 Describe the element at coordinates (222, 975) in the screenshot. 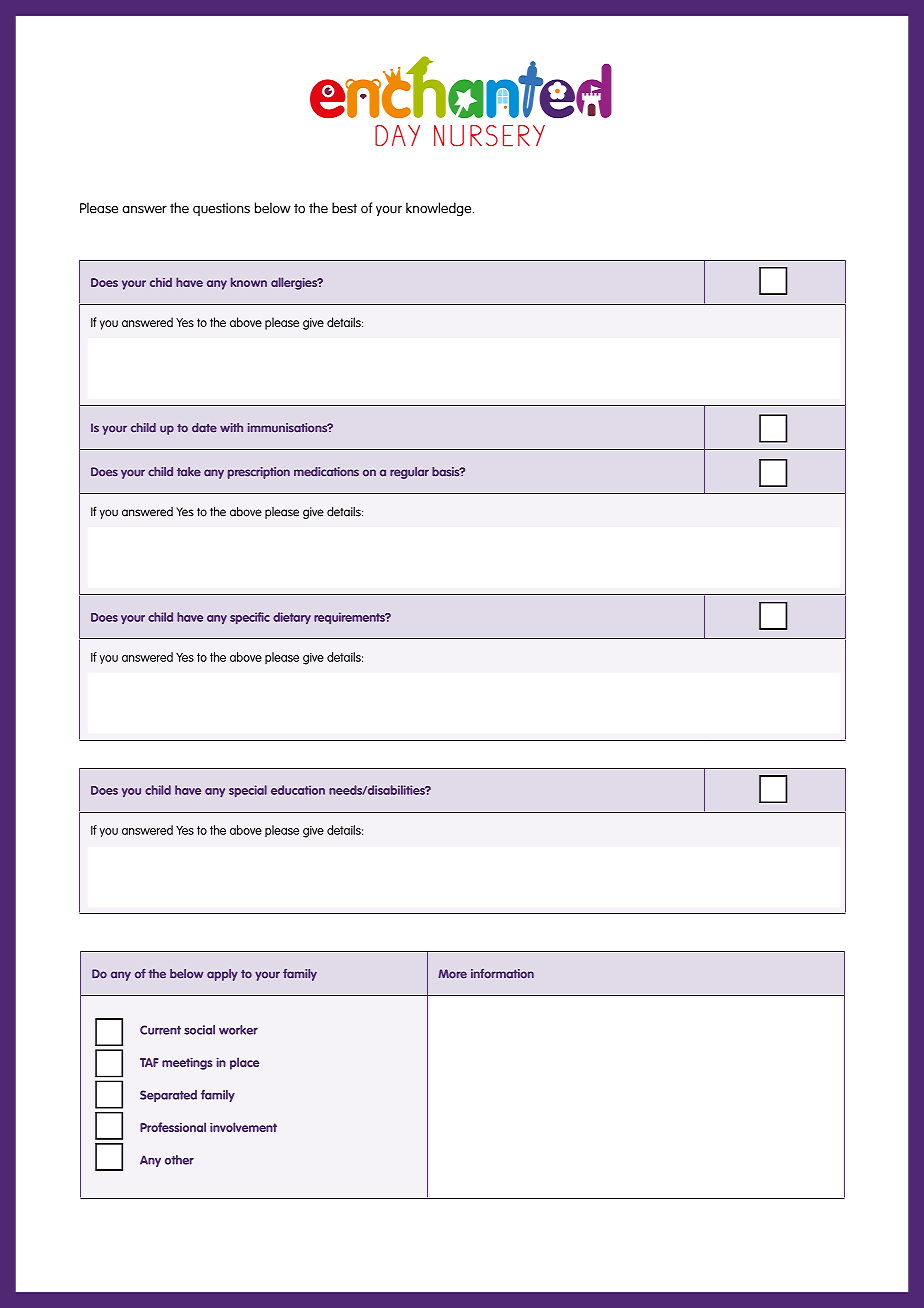

I see `apply` at that location.
